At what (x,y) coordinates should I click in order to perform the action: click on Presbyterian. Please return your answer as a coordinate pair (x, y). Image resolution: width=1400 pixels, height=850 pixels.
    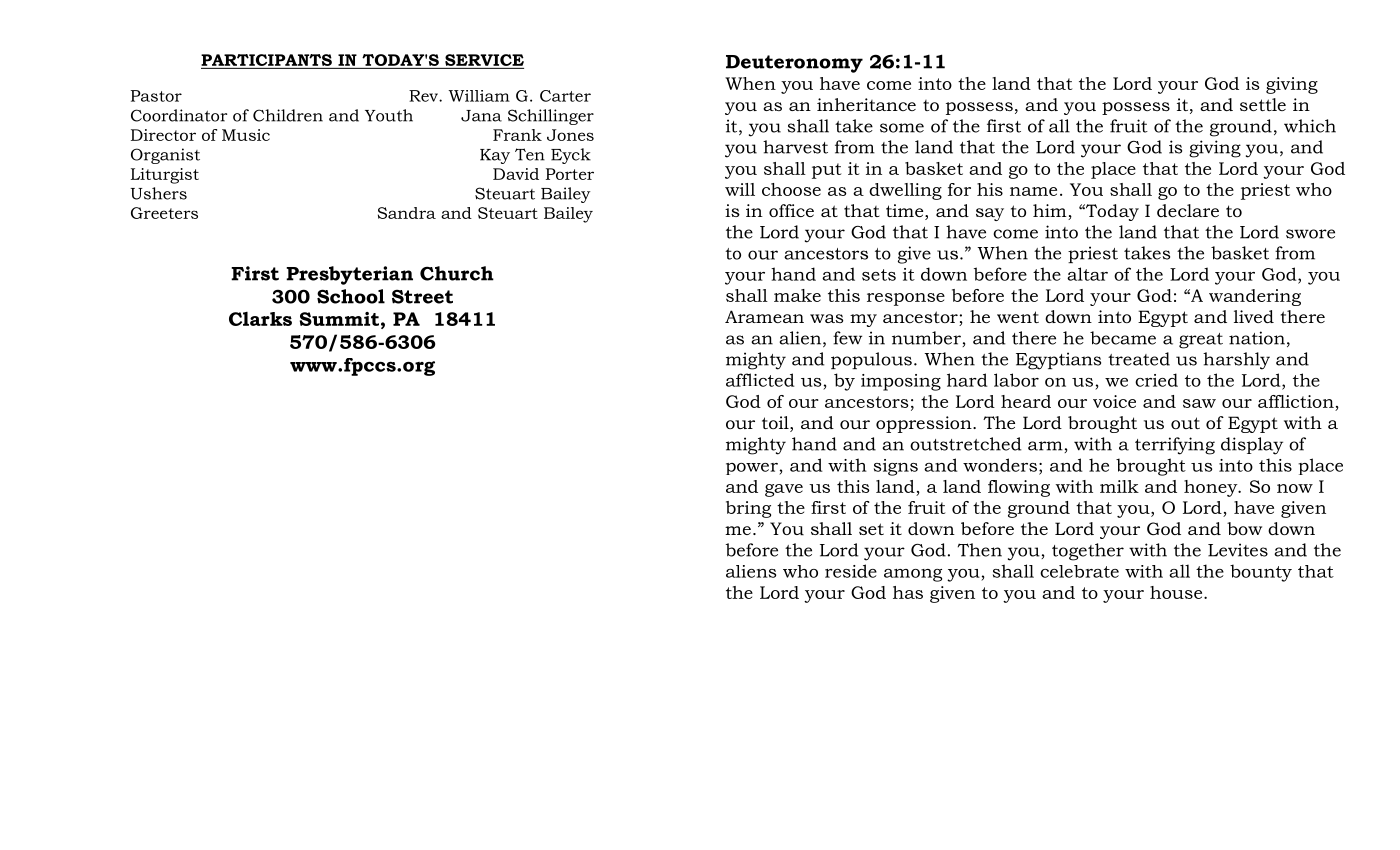
    Looking at the image, I should click on (349, 275).
